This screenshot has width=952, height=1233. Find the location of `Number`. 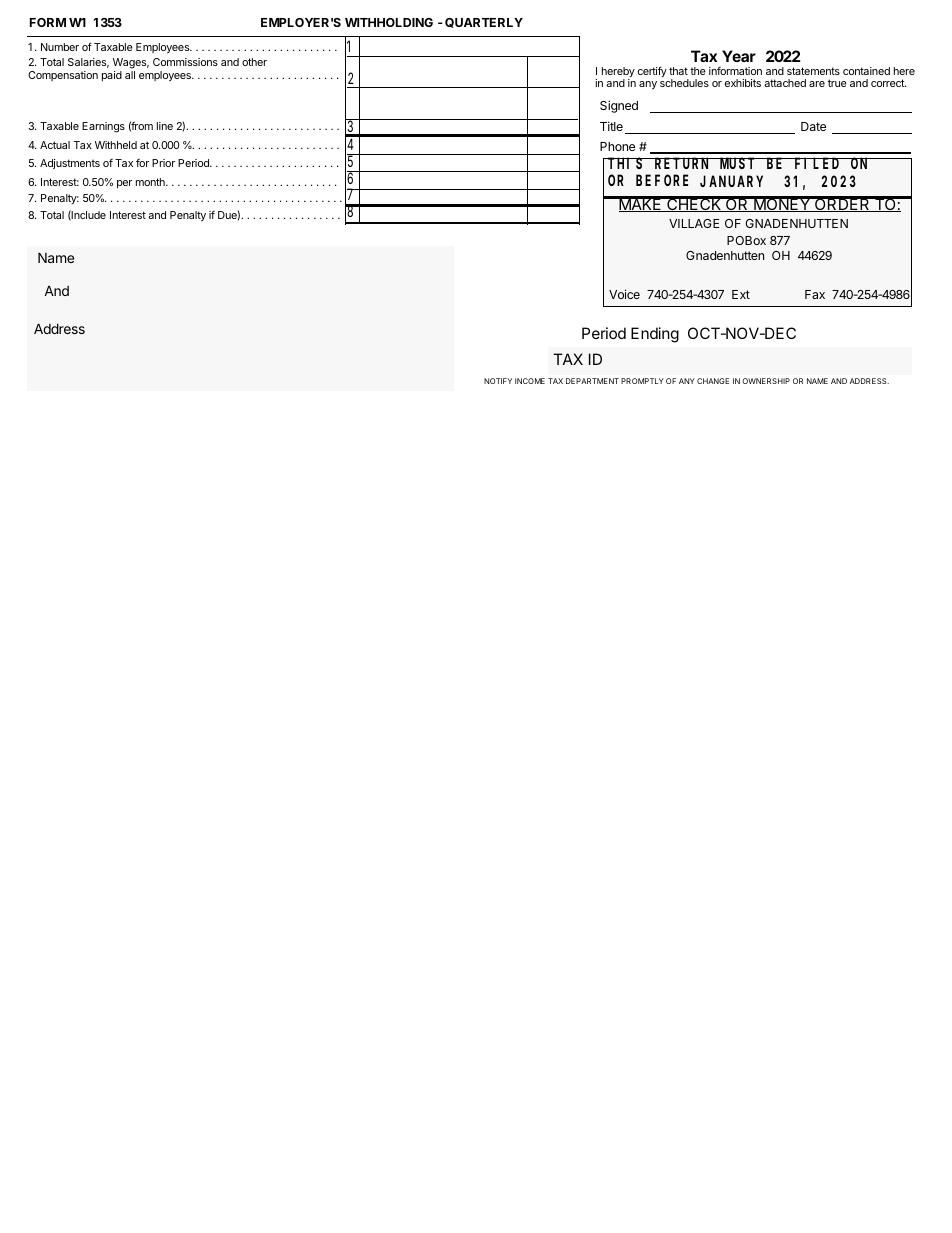

Number is located at coordinates (60, 47).
